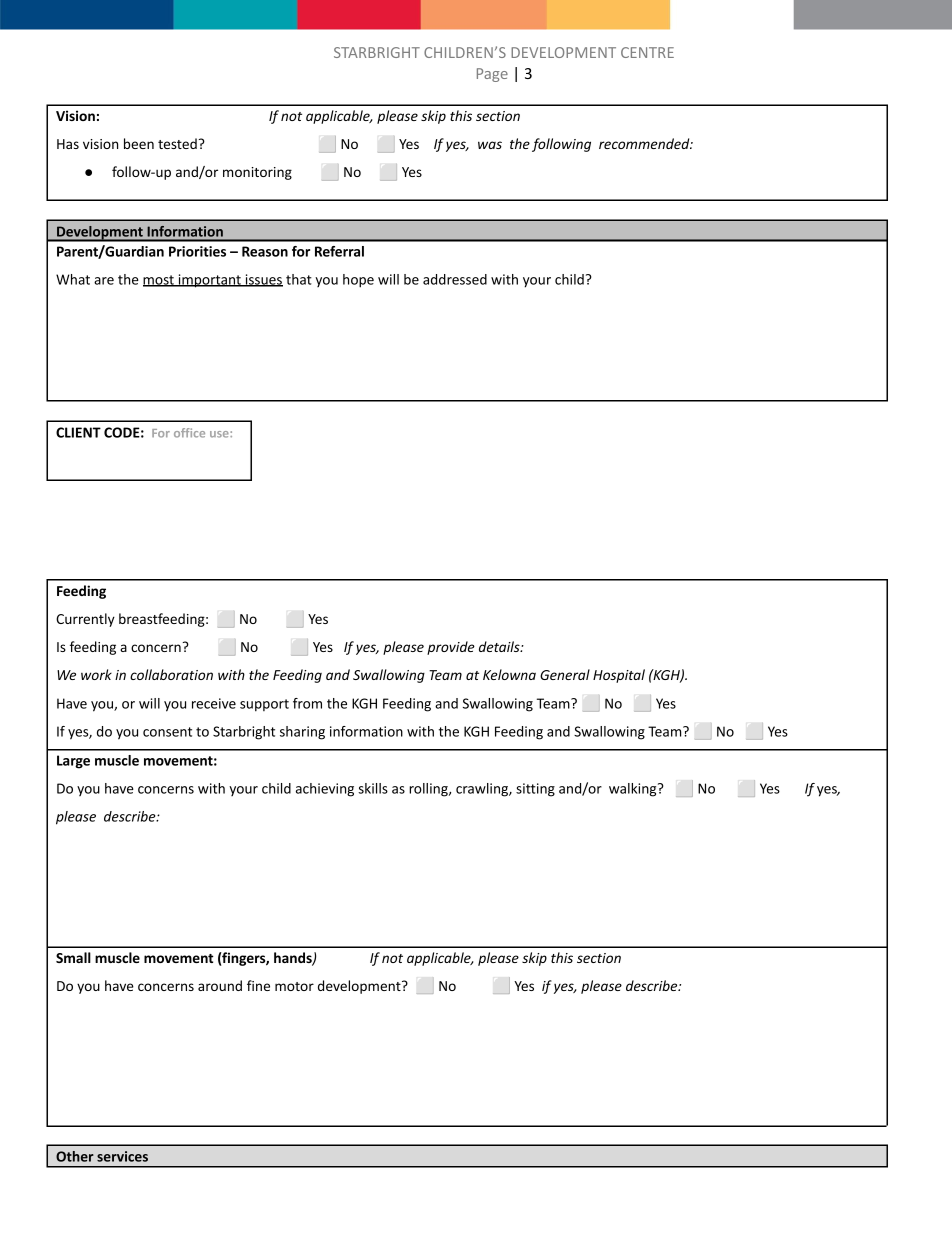 The width and height of the image is (952, 1233). I want to click on hope, so click(358, 281).
